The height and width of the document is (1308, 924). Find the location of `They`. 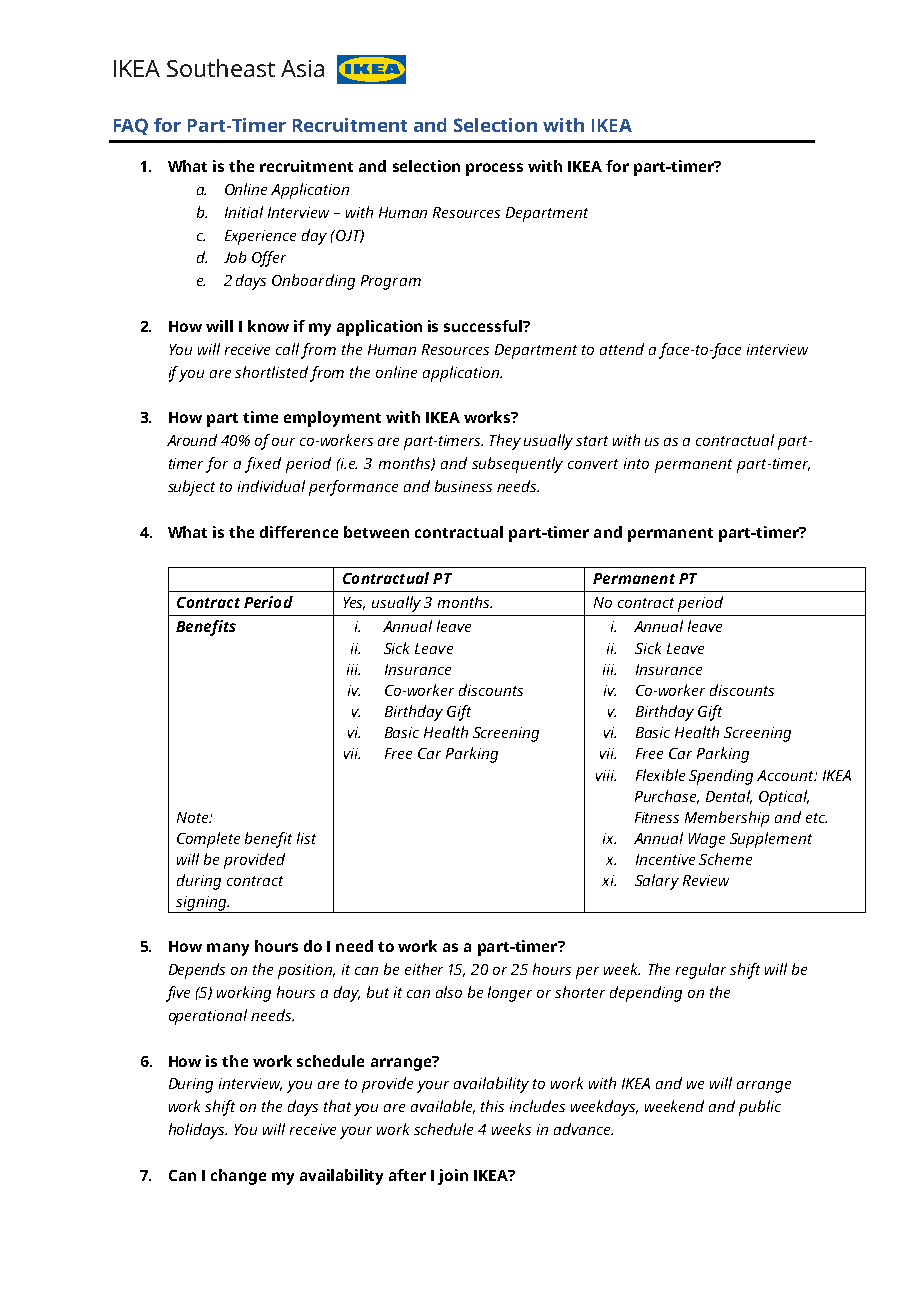

They is located at coordinates (505, 442).
